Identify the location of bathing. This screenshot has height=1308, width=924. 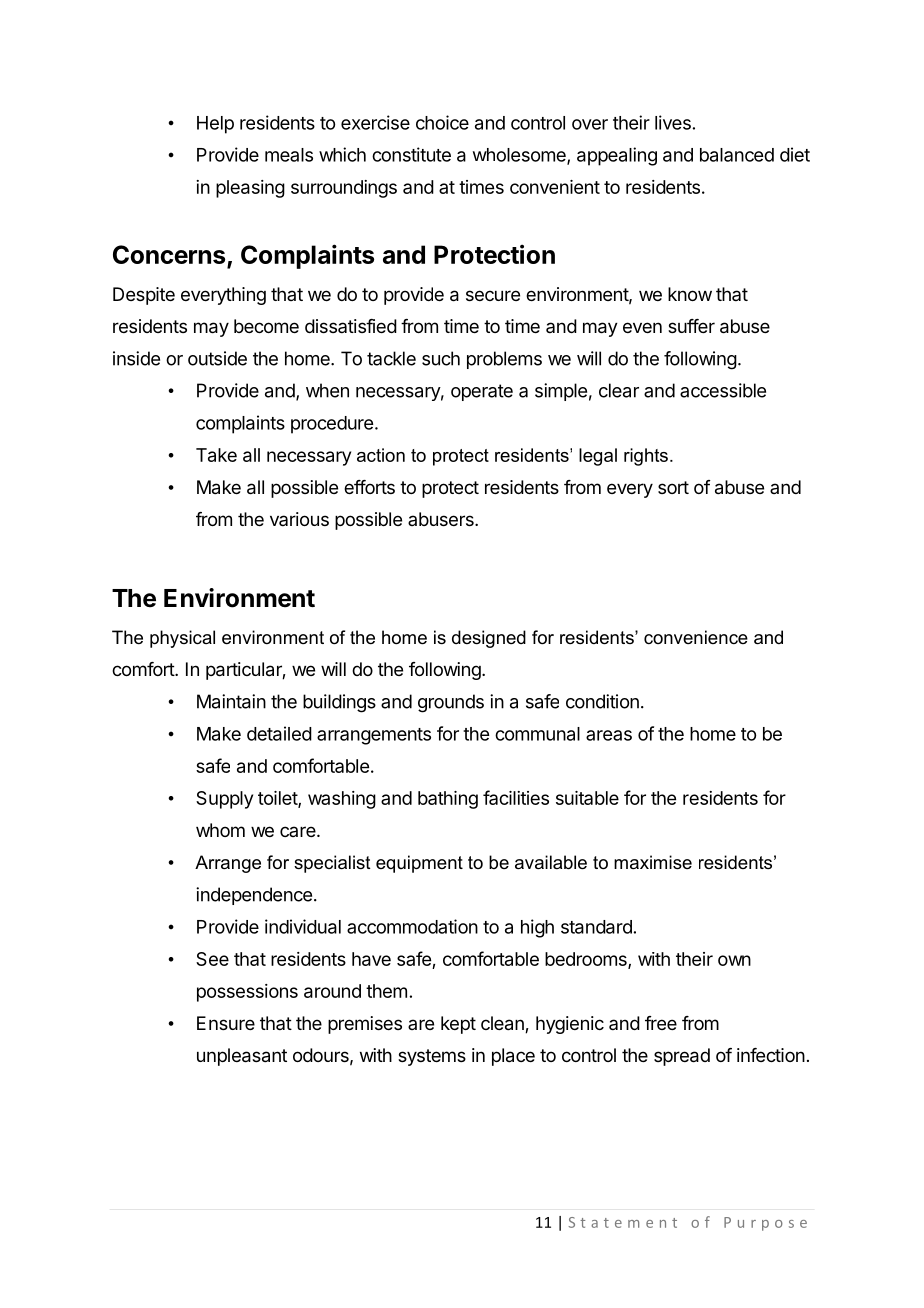
(448, 800).
